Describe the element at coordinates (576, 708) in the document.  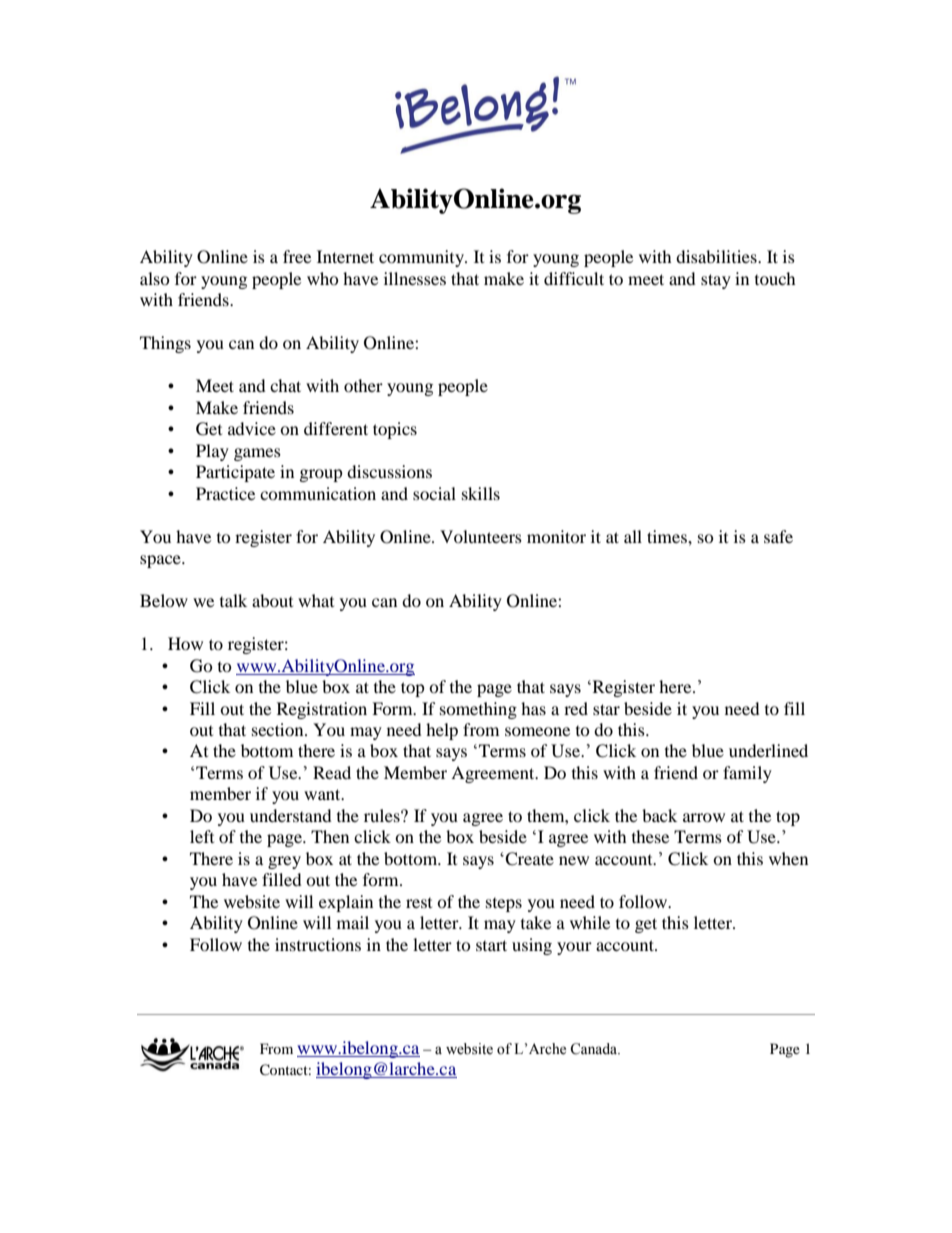
I see `red` at that location.
